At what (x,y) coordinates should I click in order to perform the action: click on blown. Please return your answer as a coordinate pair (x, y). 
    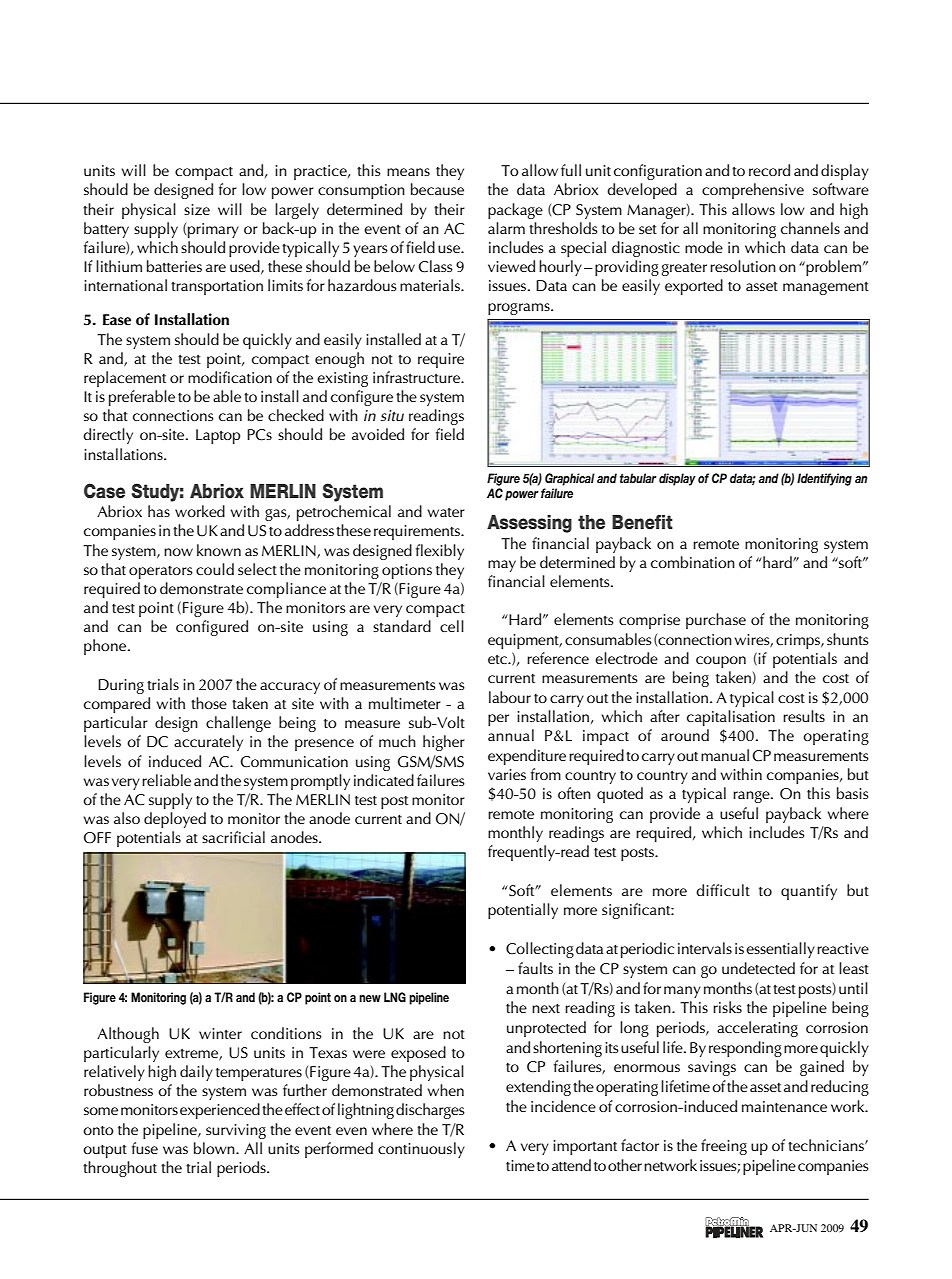
    Looking at the image, I should click on (215, 1148).
